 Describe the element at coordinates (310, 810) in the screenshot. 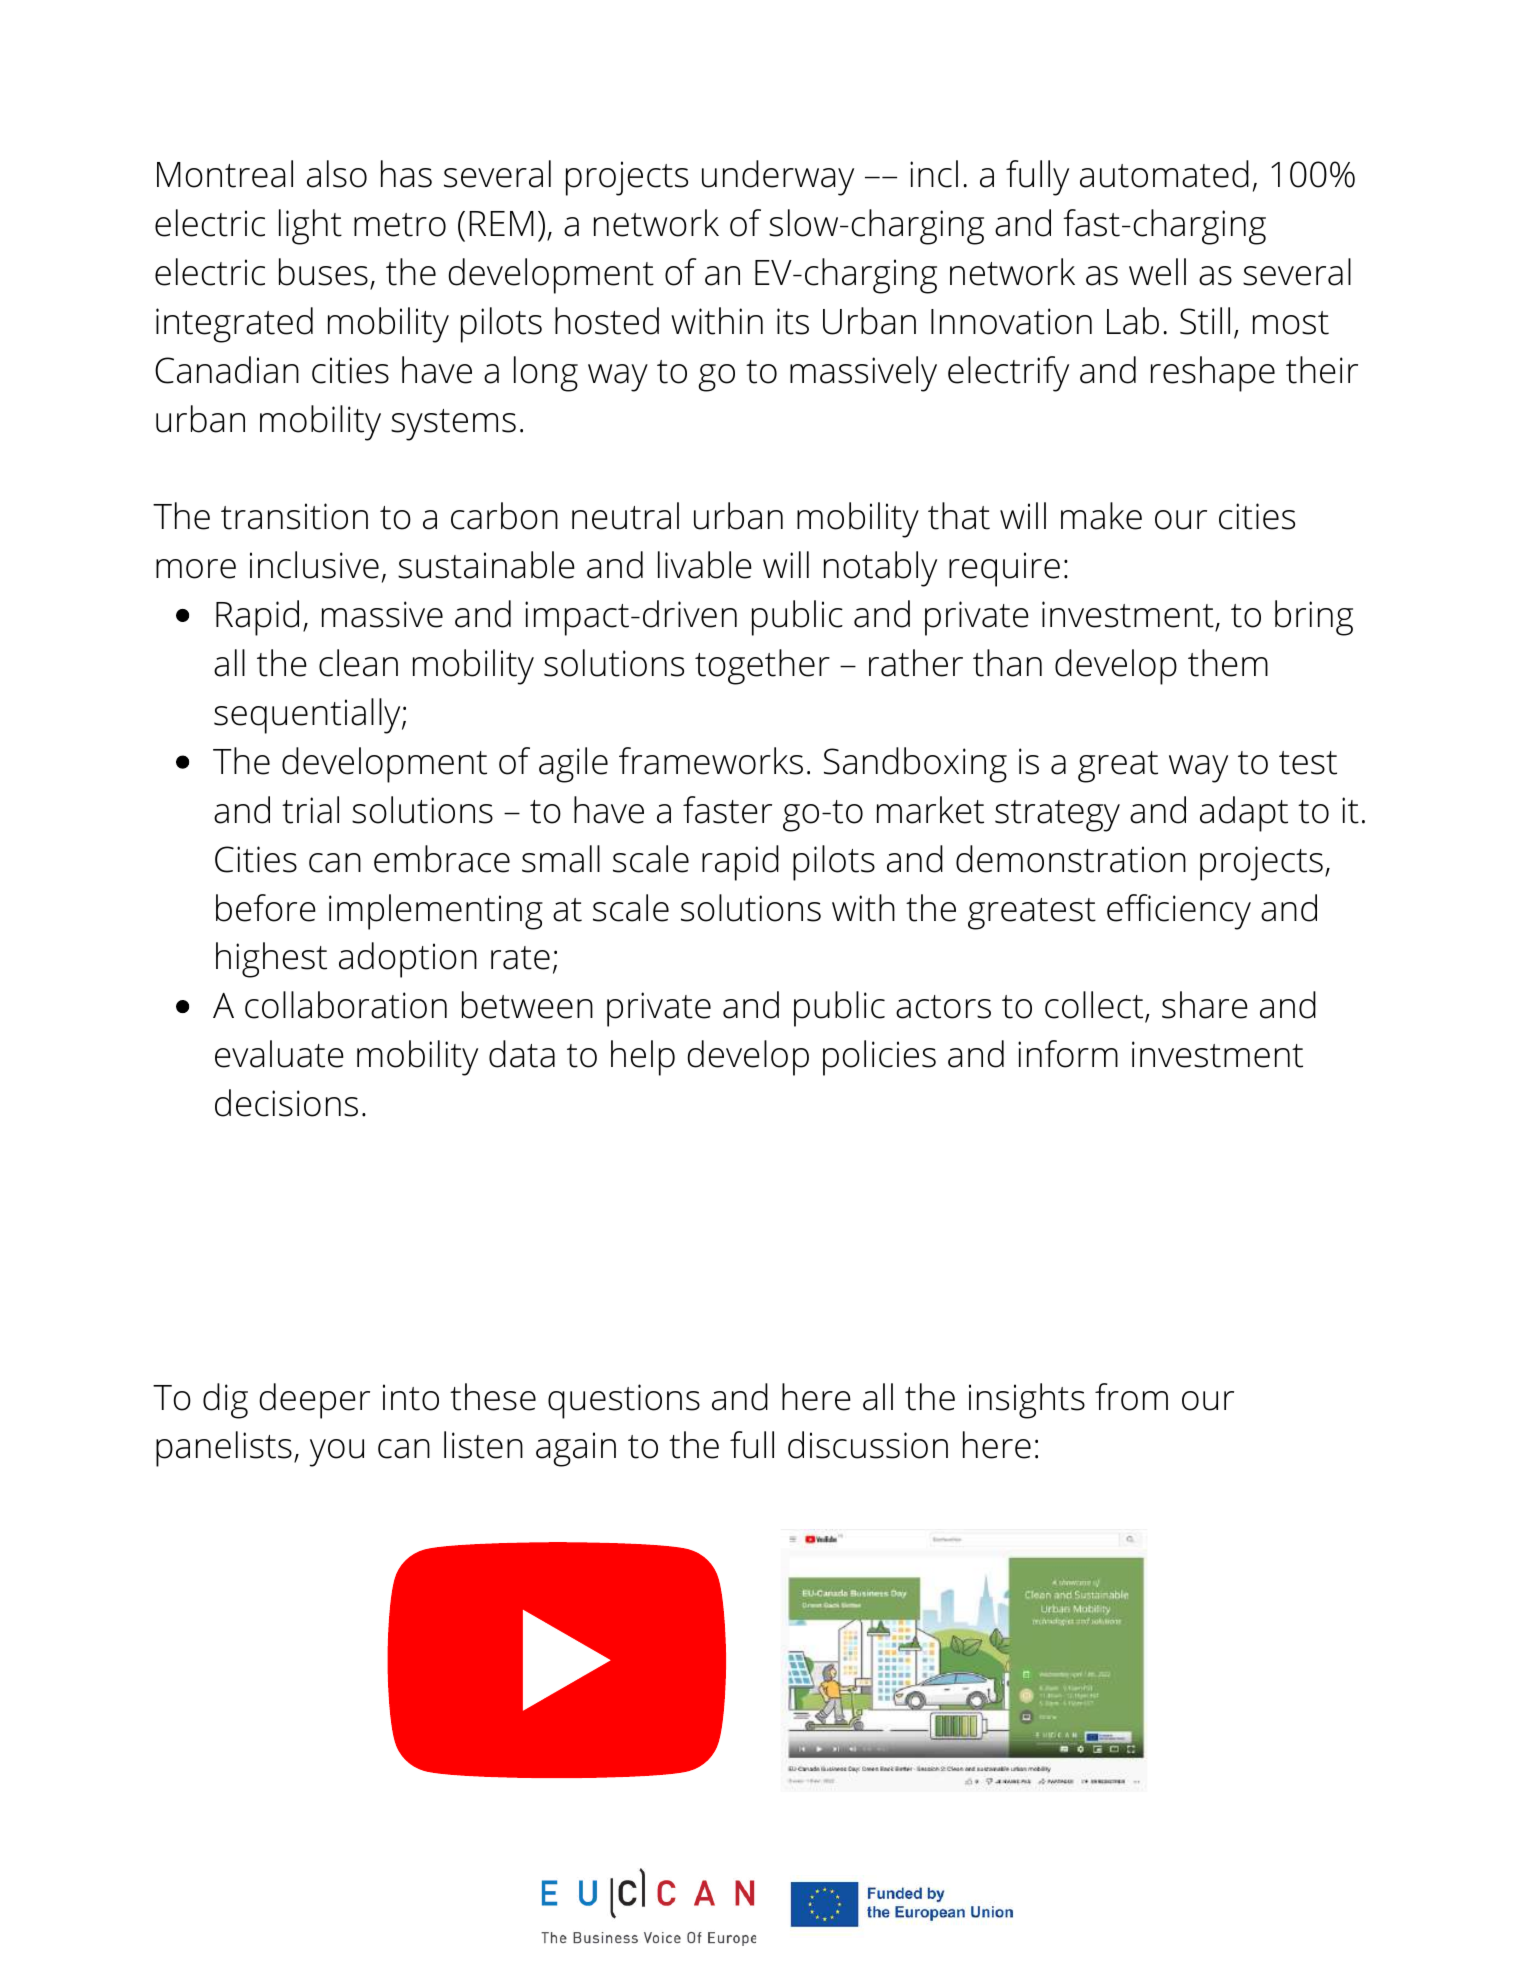

I see `trial` at that location.
